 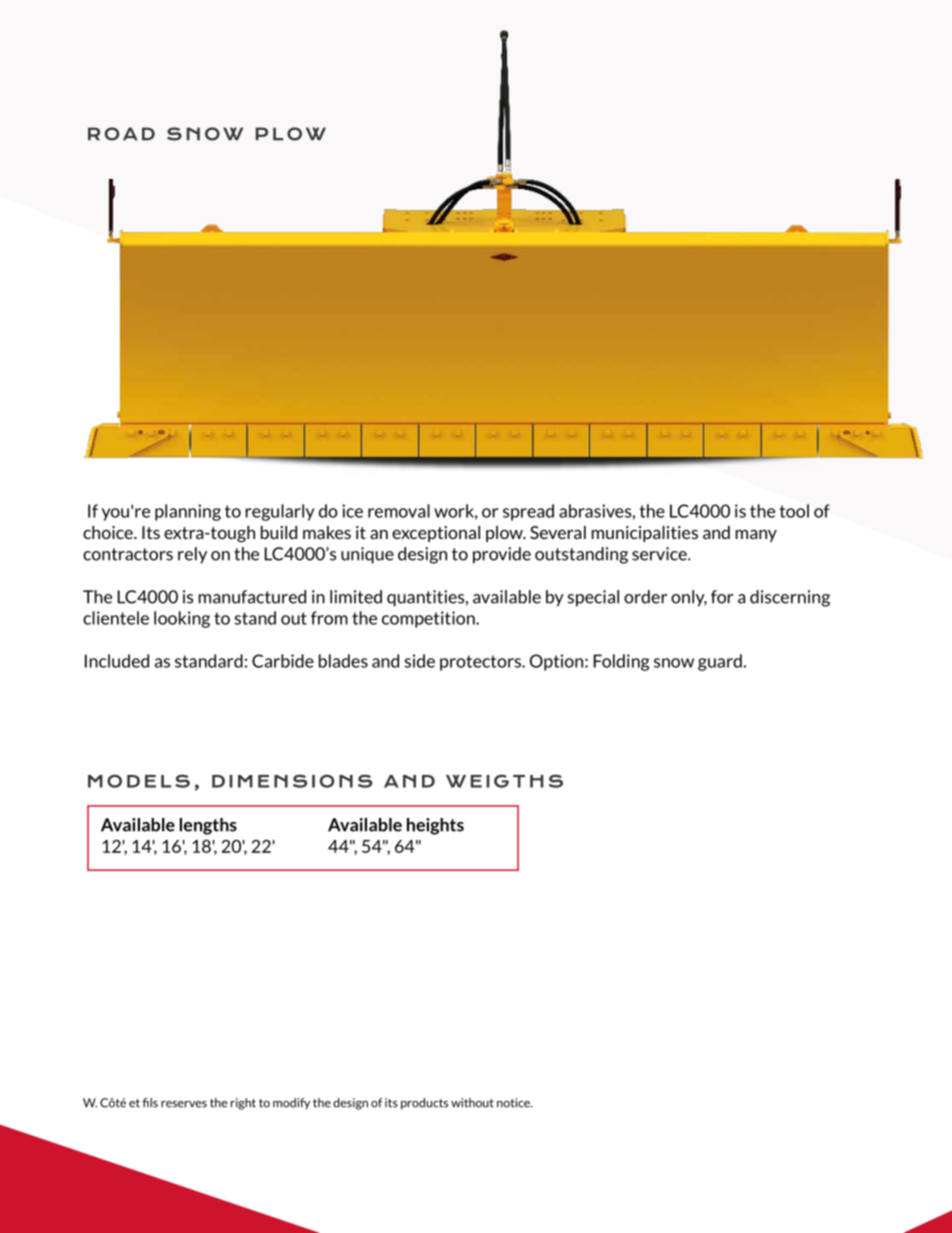 I want to click on many, so click(x=756, y=536).
